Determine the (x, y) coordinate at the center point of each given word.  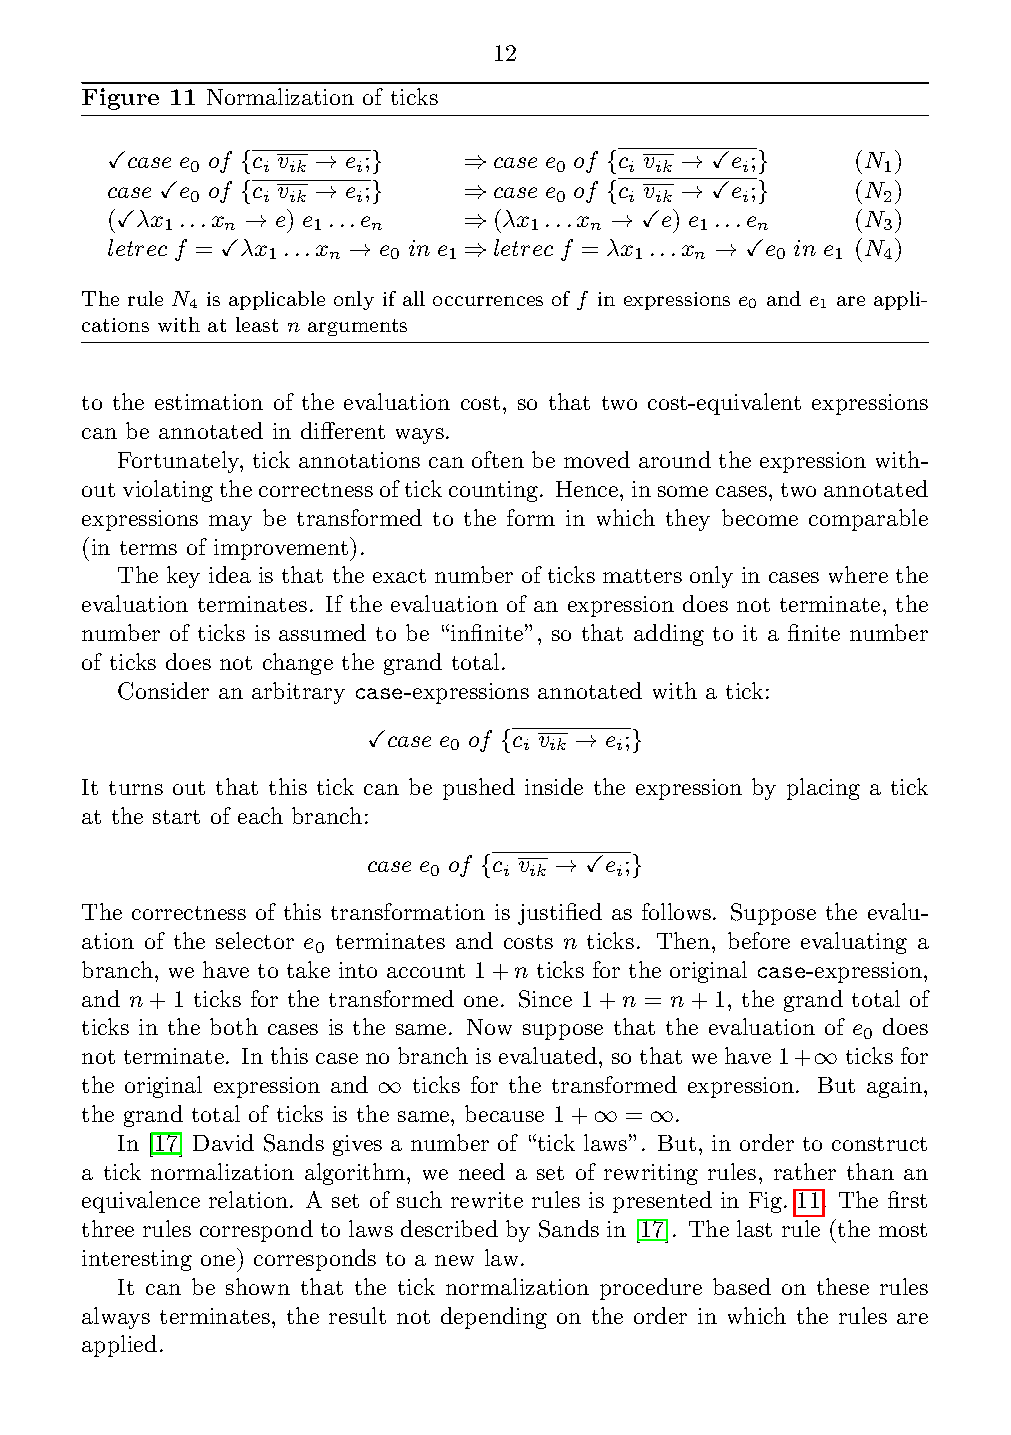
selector (255, 940)
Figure (120, 99)
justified (560, 914)
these (843, 1286)
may (230, 523)
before (759, 940)
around (675, 459)
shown (258, 1286)
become (760, 517)
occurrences (488, 301)
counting (495, 491)
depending (494, 1318)
